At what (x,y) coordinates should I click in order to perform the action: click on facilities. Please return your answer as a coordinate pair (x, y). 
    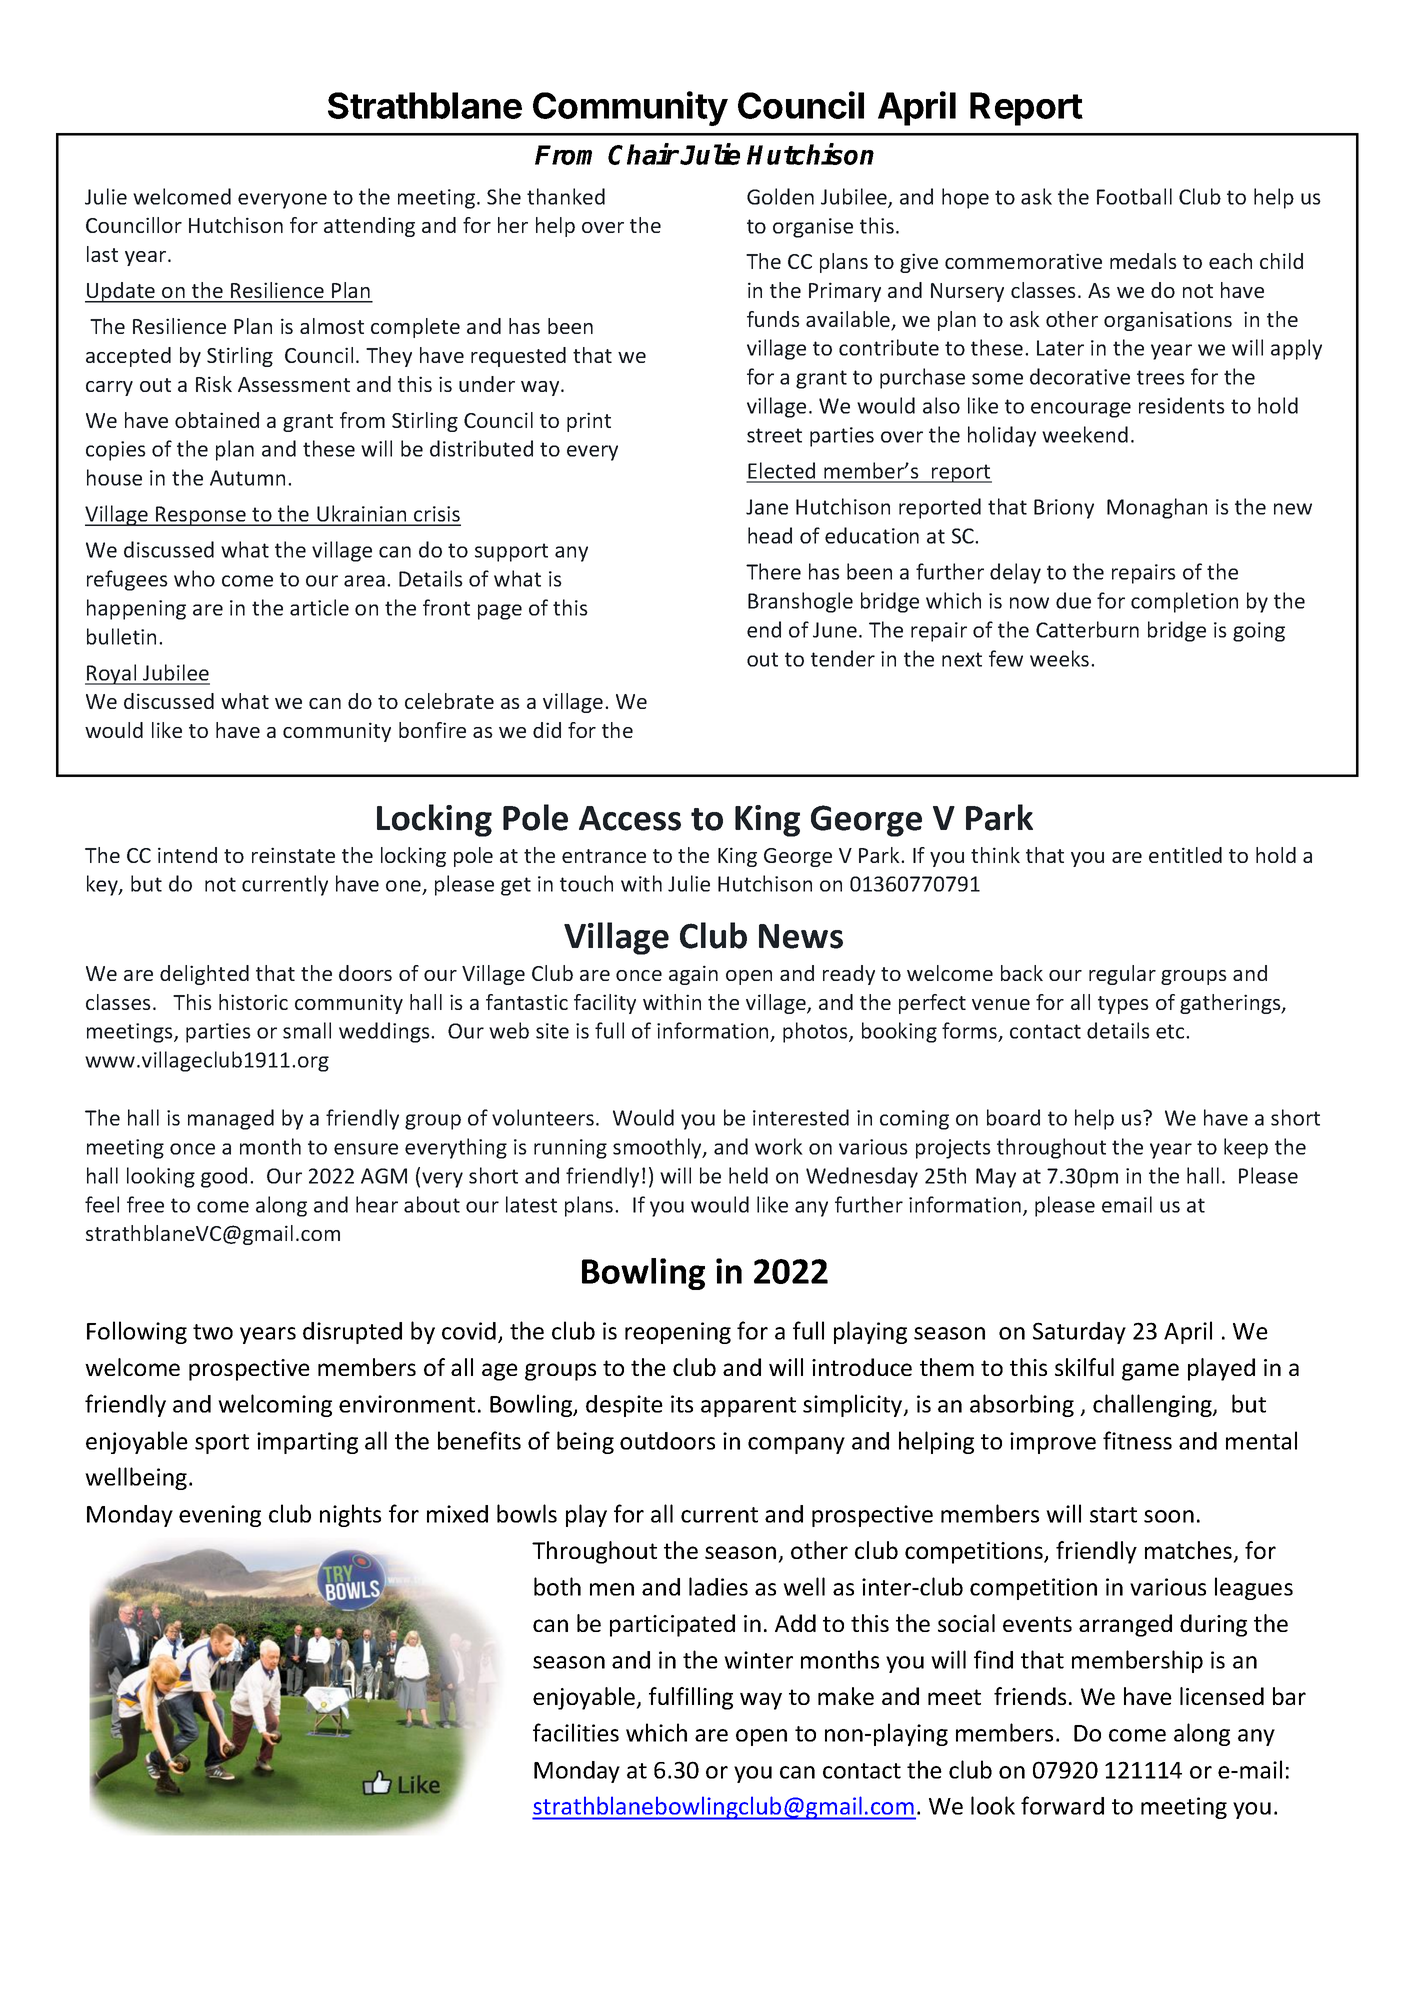
    Looking at the image, I should click on (576, 1732).
